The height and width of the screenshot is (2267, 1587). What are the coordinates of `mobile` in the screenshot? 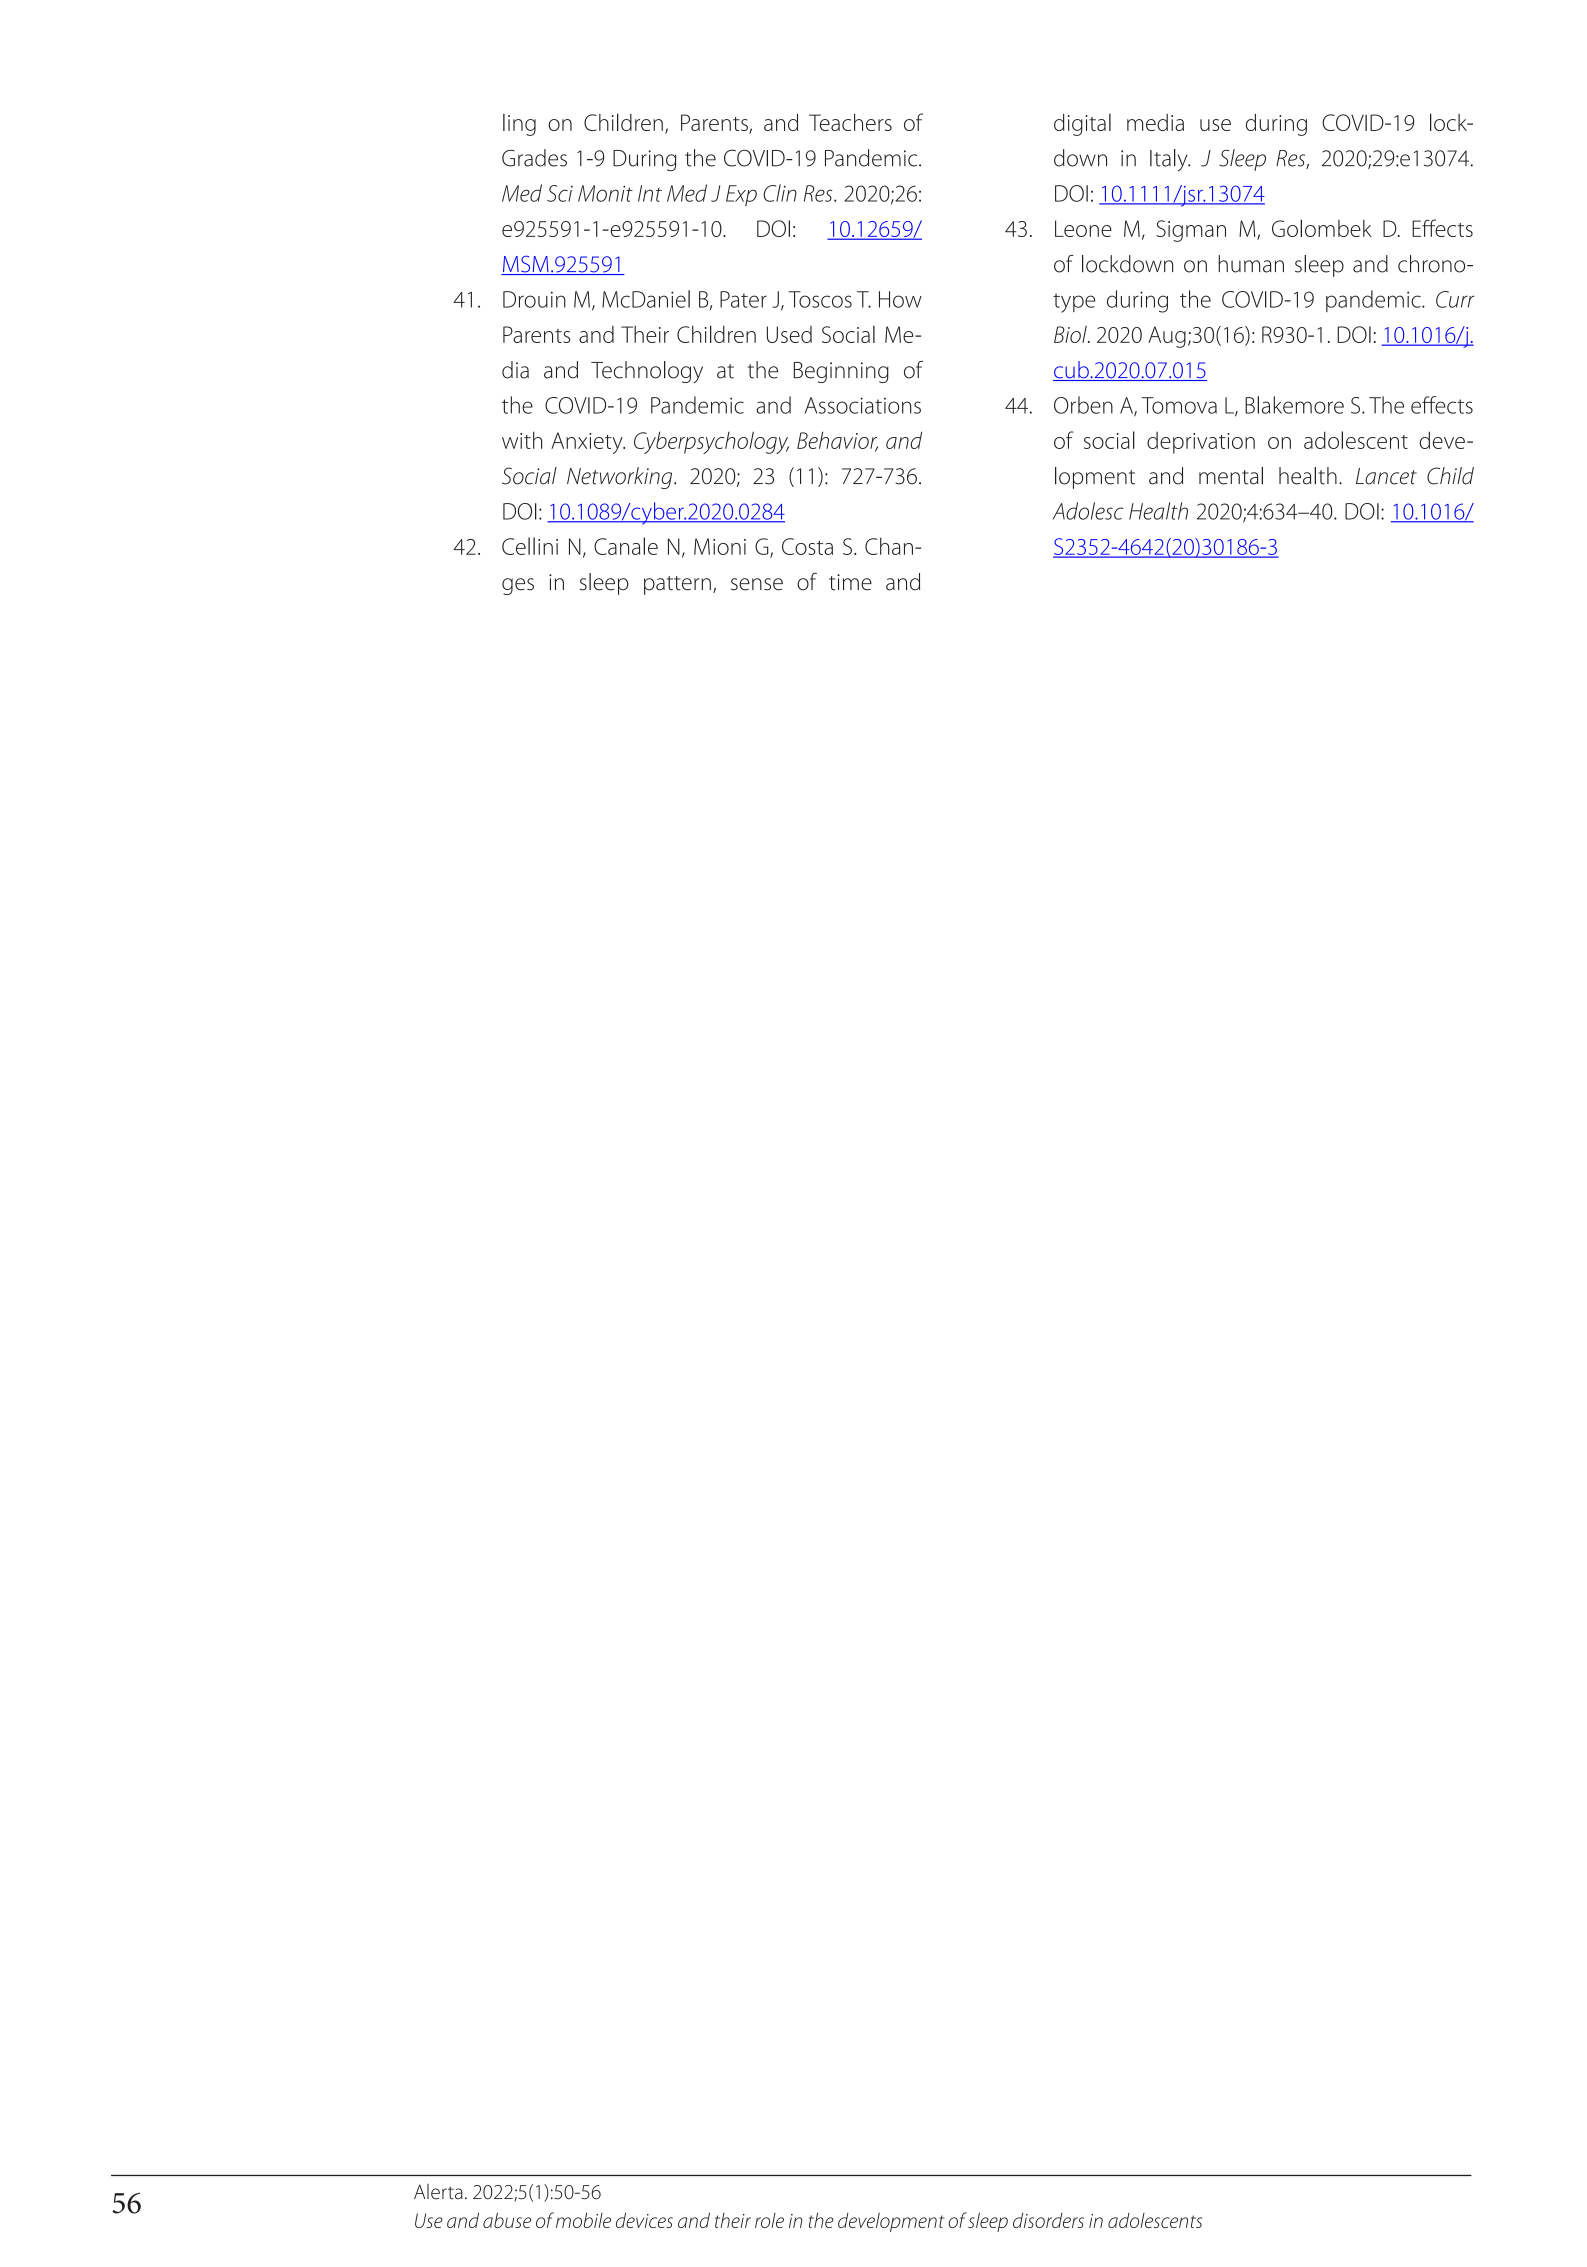 It's located at (583, 2220).
